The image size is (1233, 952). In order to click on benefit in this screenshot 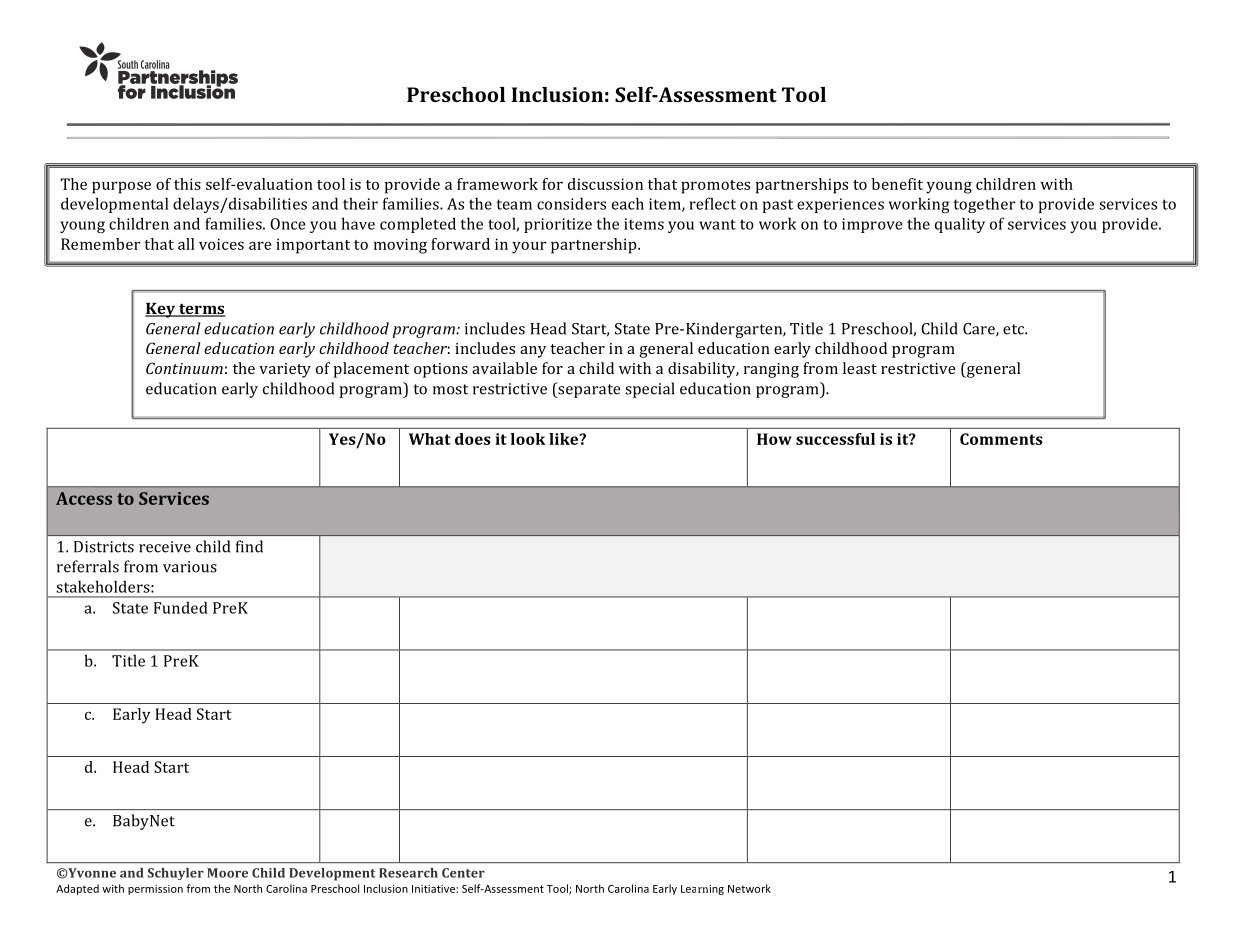, I will do `click(897, 184)`.
